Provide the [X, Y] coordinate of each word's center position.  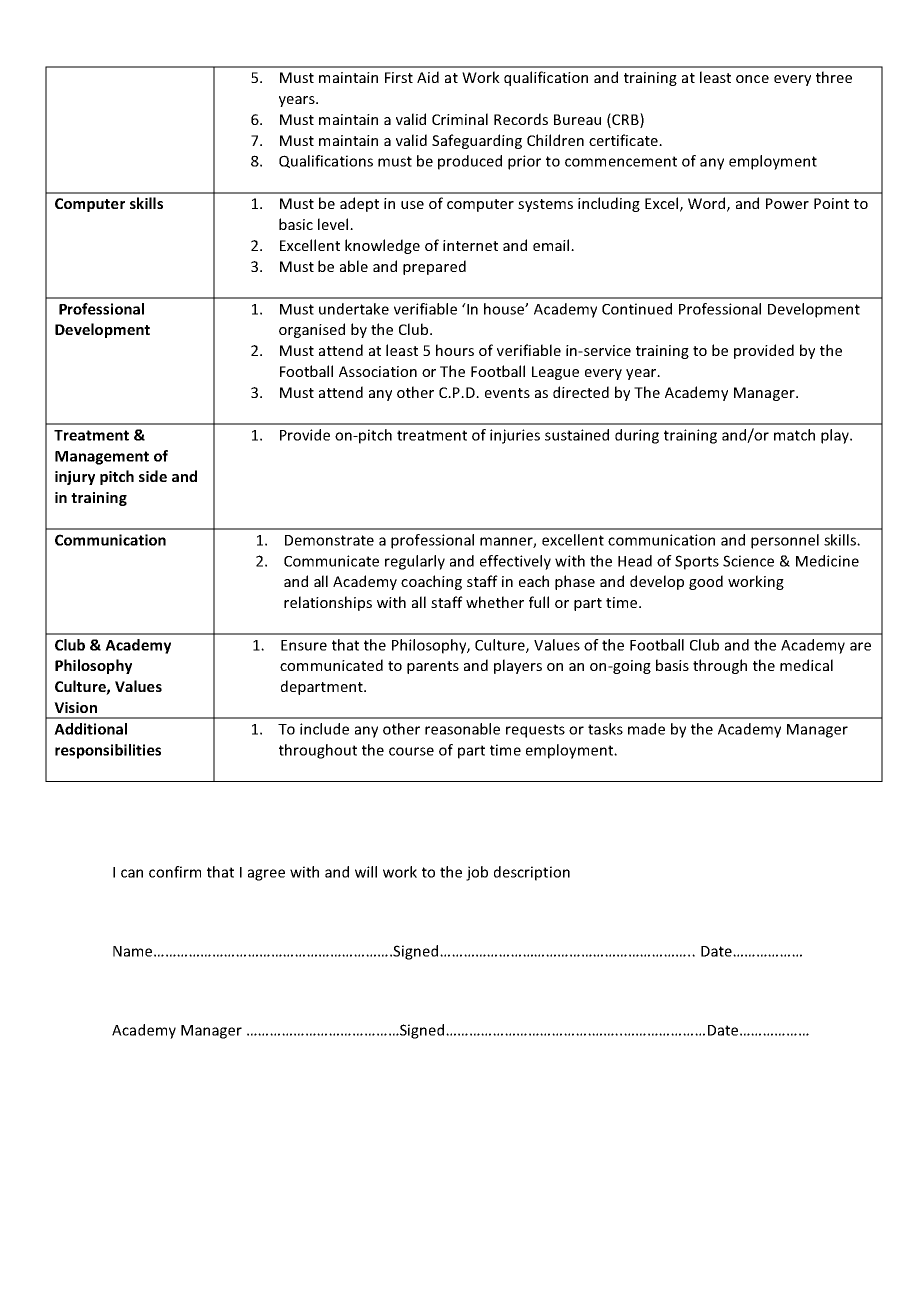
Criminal [460, 119]
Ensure [304, 645]
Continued [637, 309]
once [752, 79]
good [706, 582]
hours [455, 350]
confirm [175, 872]
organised [312, 330]
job [477, 873]
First [399, 77]
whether [495, 602]
